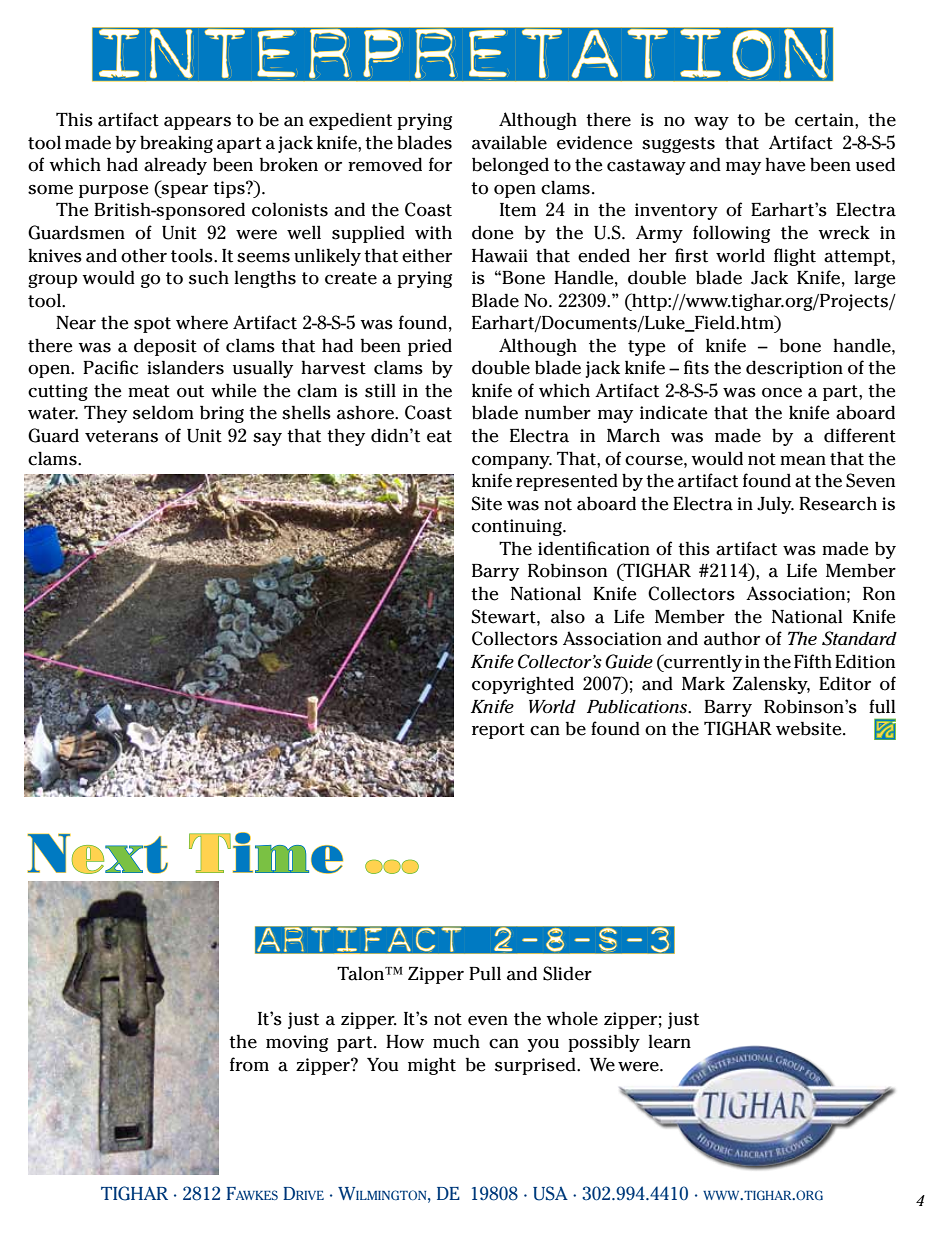 This document has height=1233, width=952. What do you see at coordinates (462, 54) in the document?
I see `Interpretation` at bounding box center [462, 54].
